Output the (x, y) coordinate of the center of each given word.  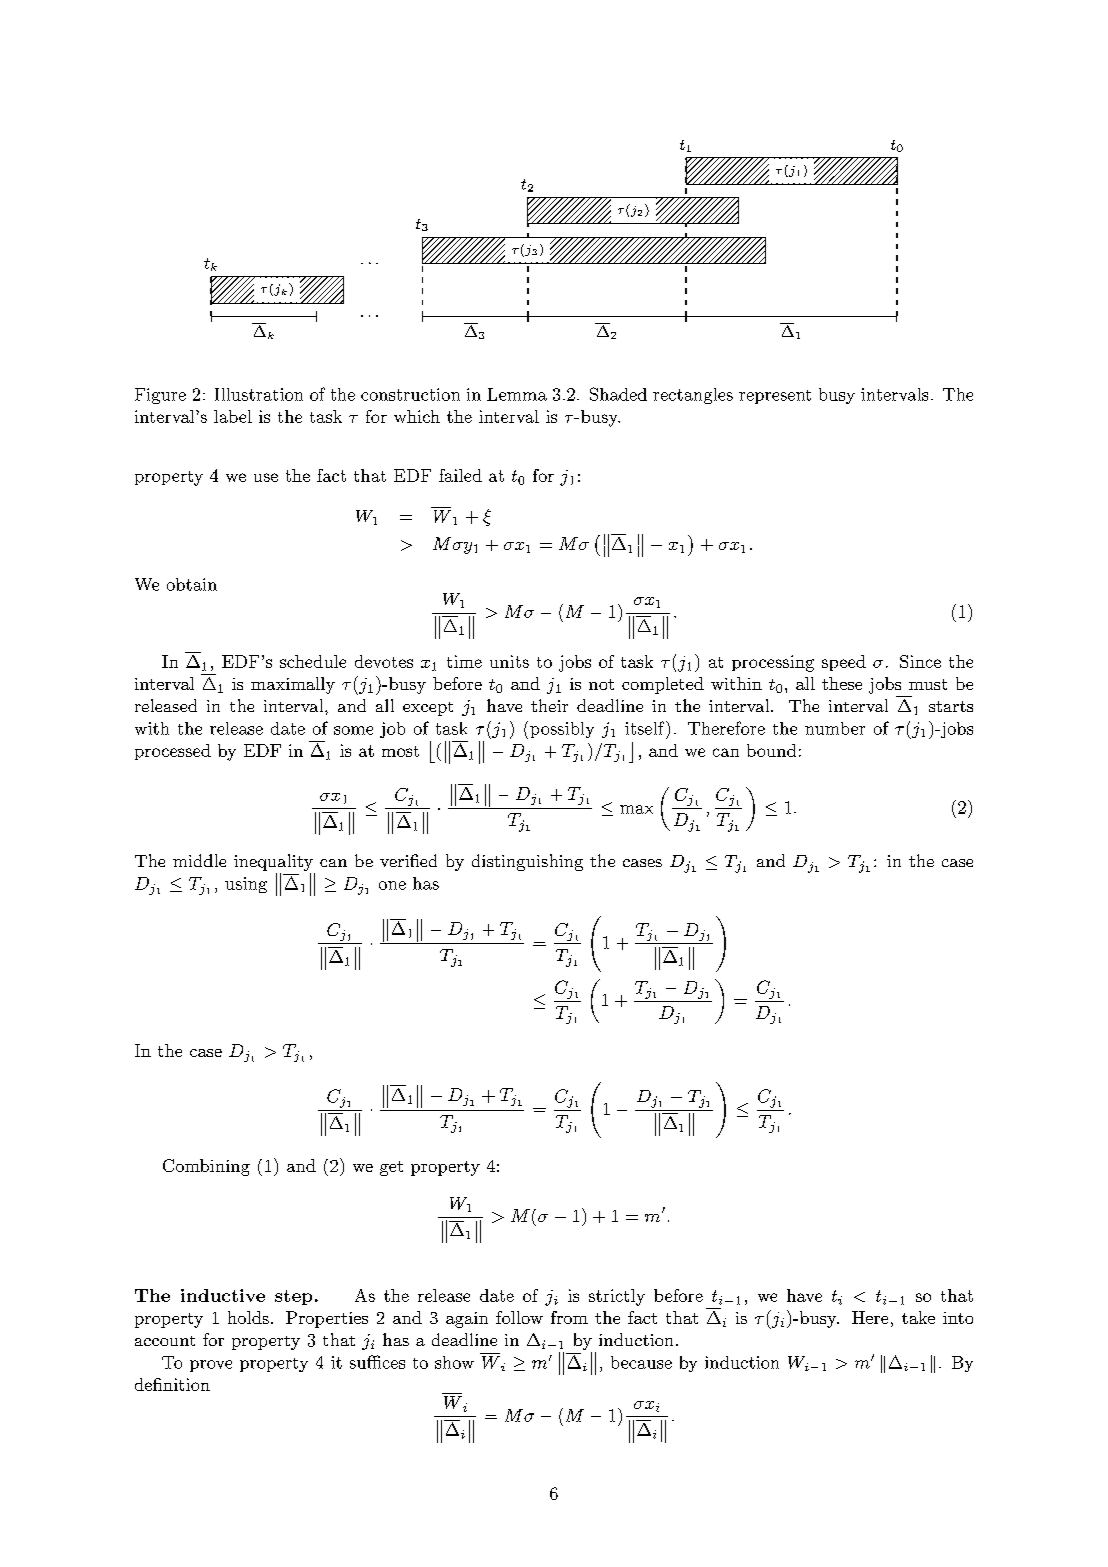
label (233, 416)
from (569, 1317)
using (246, 885)
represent (775, 397)
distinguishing (527, 862)
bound (771, 750)
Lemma (517, 394)
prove (211, 1366)
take (918, 1317)
